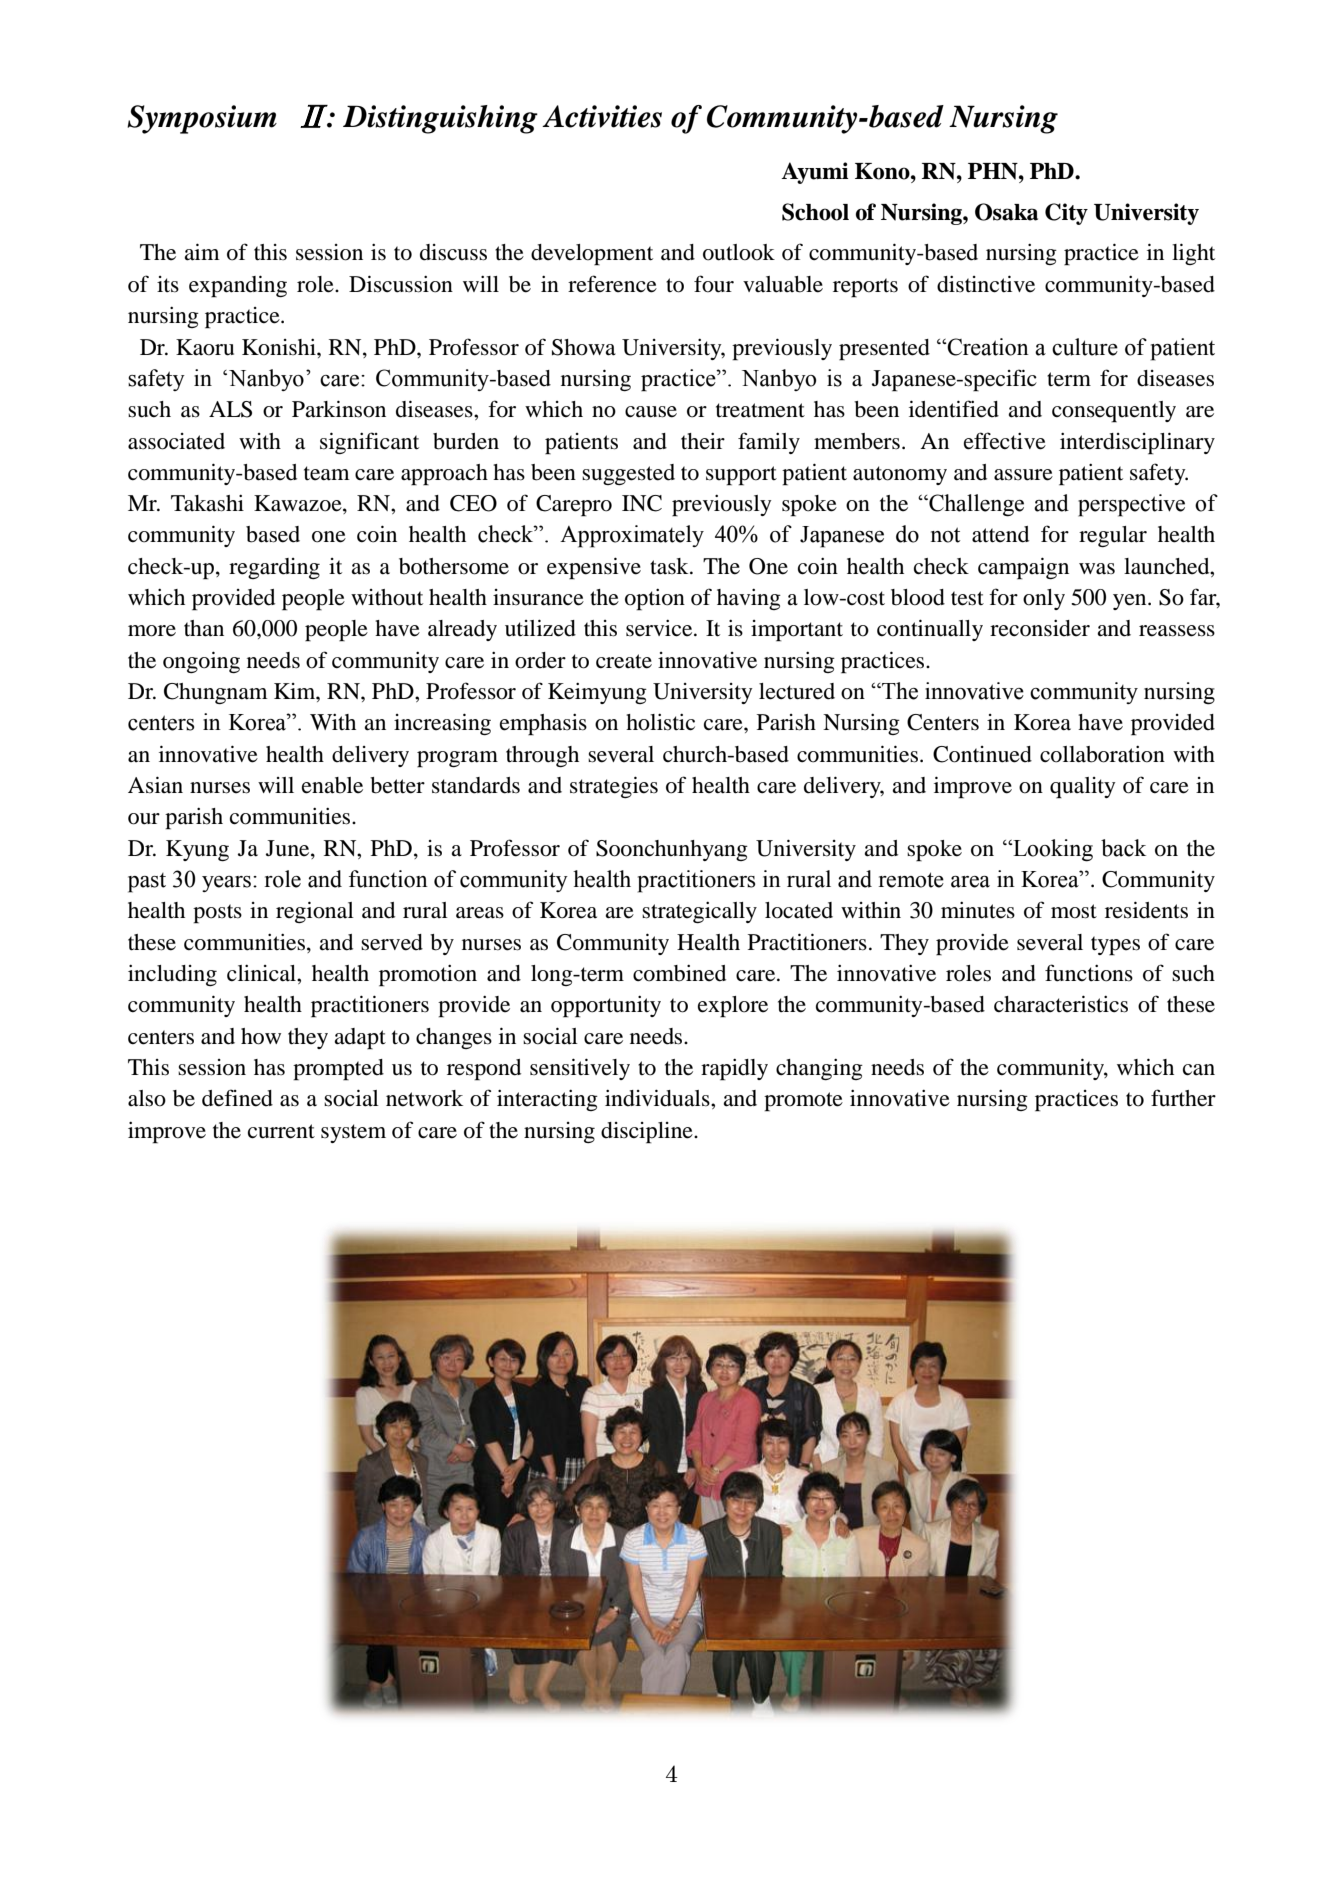  Describe the element at coordinates (699, 912) in the screenshot. I see `strategically` at that location.
